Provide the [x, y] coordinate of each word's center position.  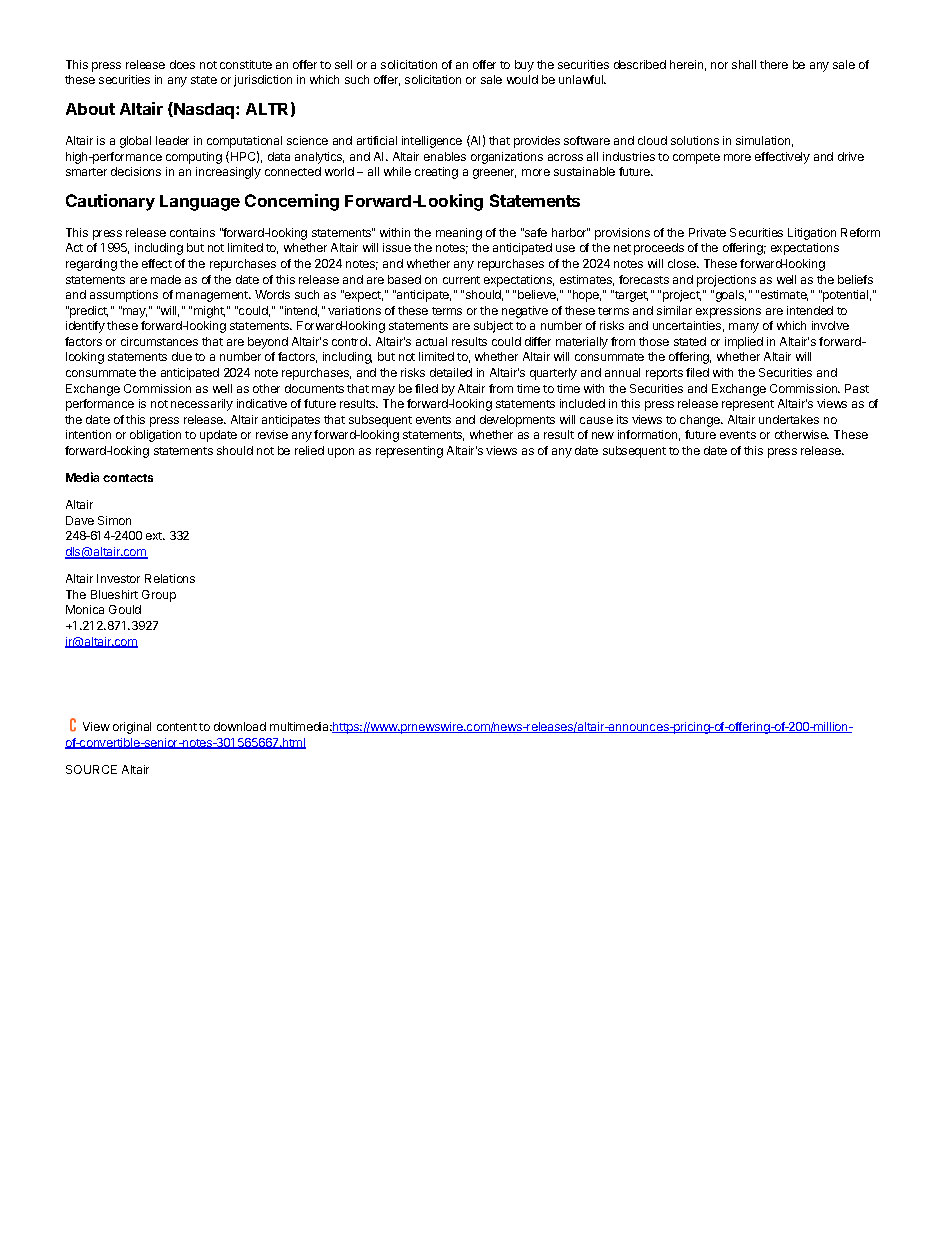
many [744, 328]
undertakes [789, 419]
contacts [128, 478]
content [177, 727]
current [461, 280]
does [182, 64]
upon [341, 453]
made [166, 279]
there [774, 64]
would [522, 79]
